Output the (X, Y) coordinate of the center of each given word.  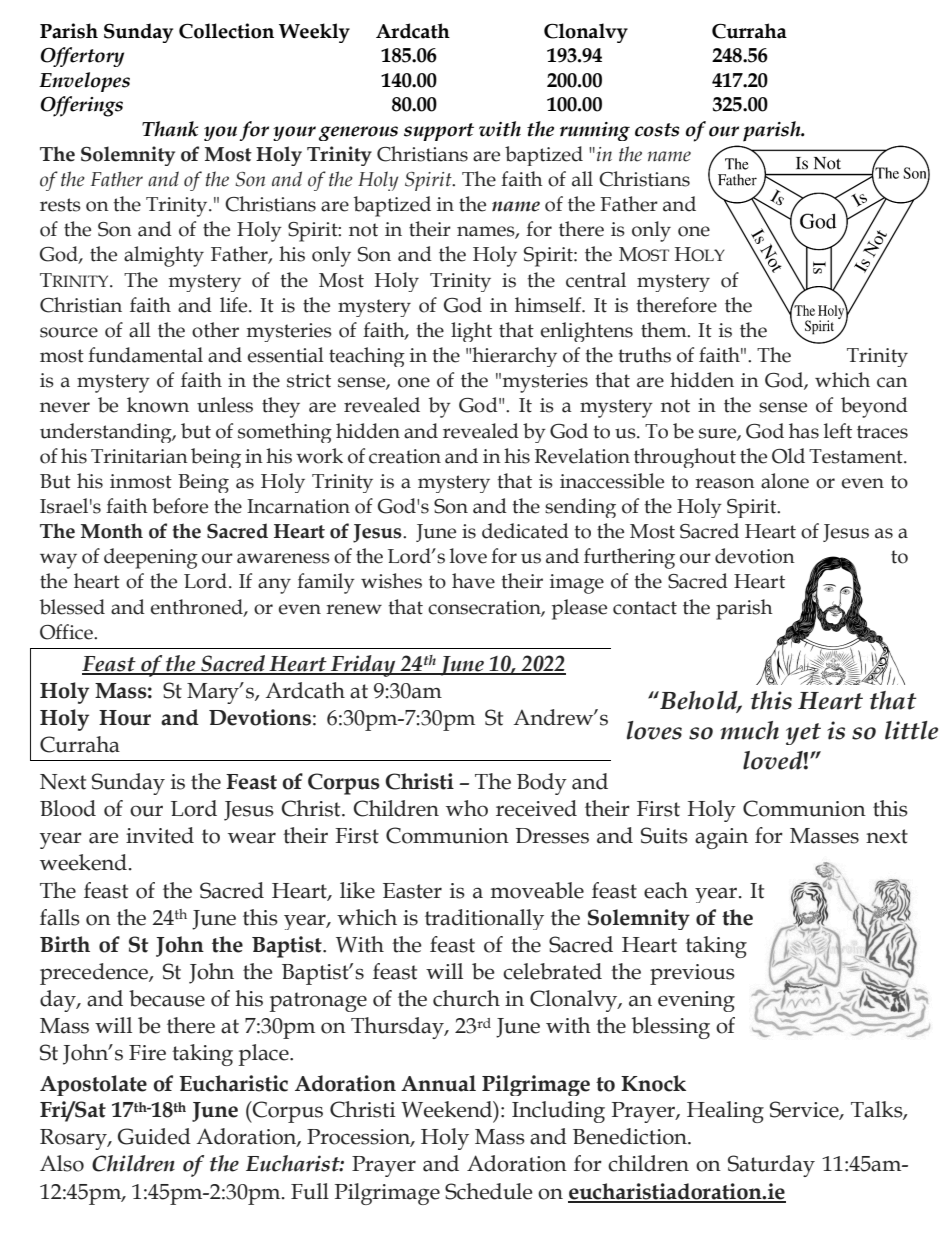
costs (657, 130)
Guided (154, 1136)
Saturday (771, 1166)
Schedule (489, 1191)
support (439, 132)
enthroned (198, 607)
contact (645, 608)
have (473, 581)
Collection (226, 31)
